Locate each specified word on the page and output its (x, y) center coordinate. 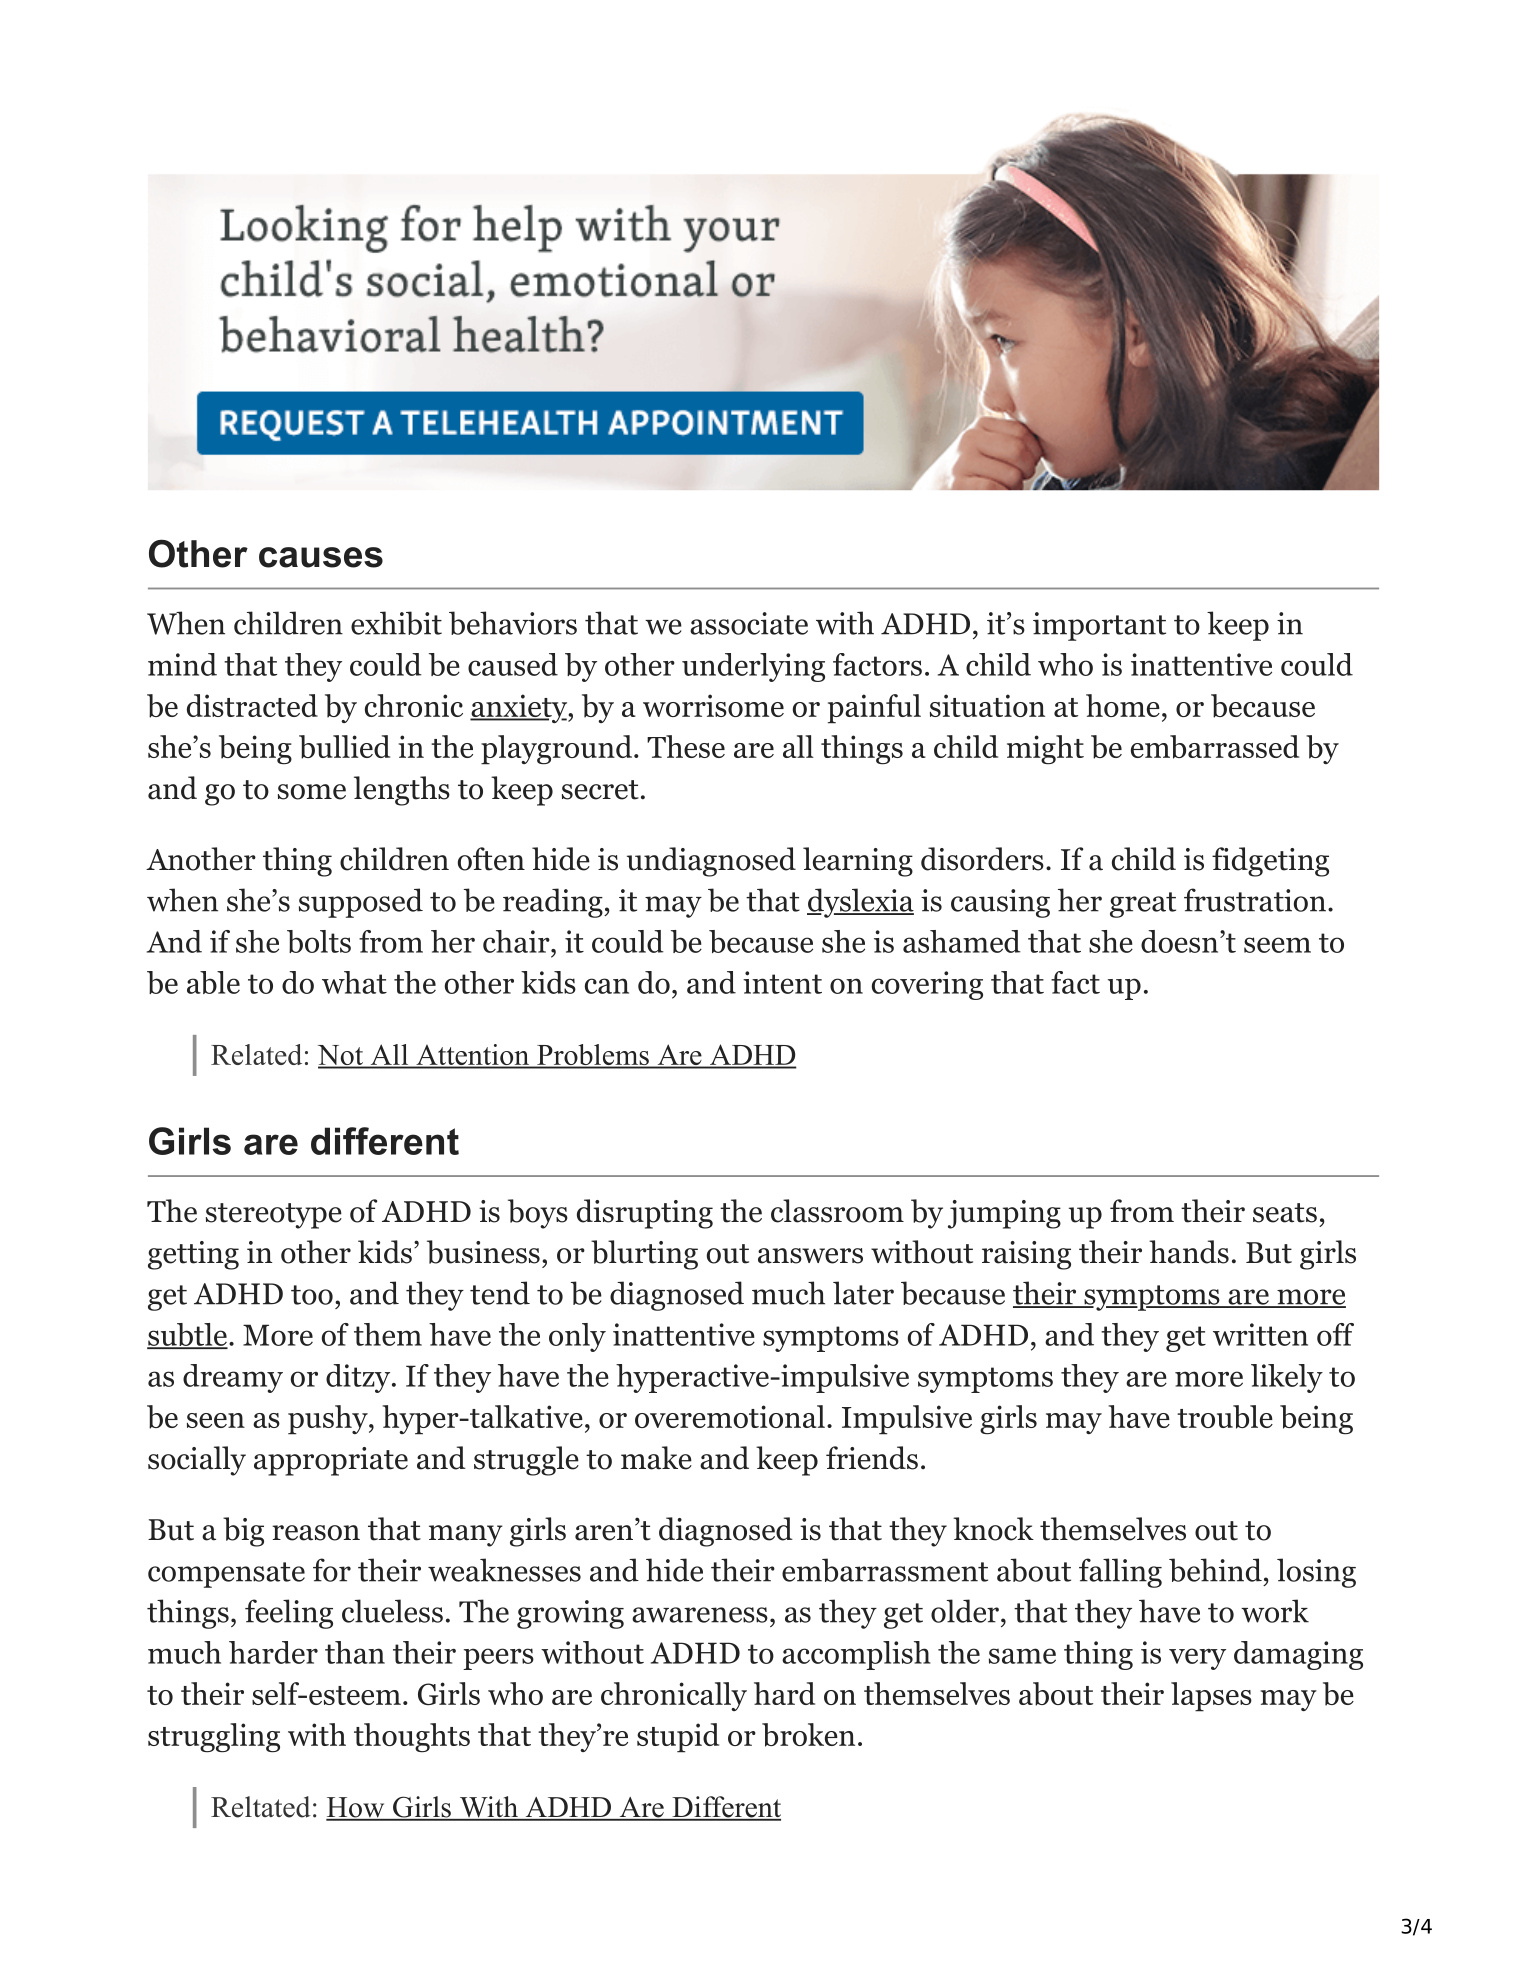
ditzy (358, 1378)
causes (321, 557)
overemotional (730, 1416)
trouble (1225, 1417)
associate (749, 623)
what (354, 982)
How (356, 1808)
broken (808, 1735)
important (1099, 626)
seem (1277, 945)
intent (782, 982)
